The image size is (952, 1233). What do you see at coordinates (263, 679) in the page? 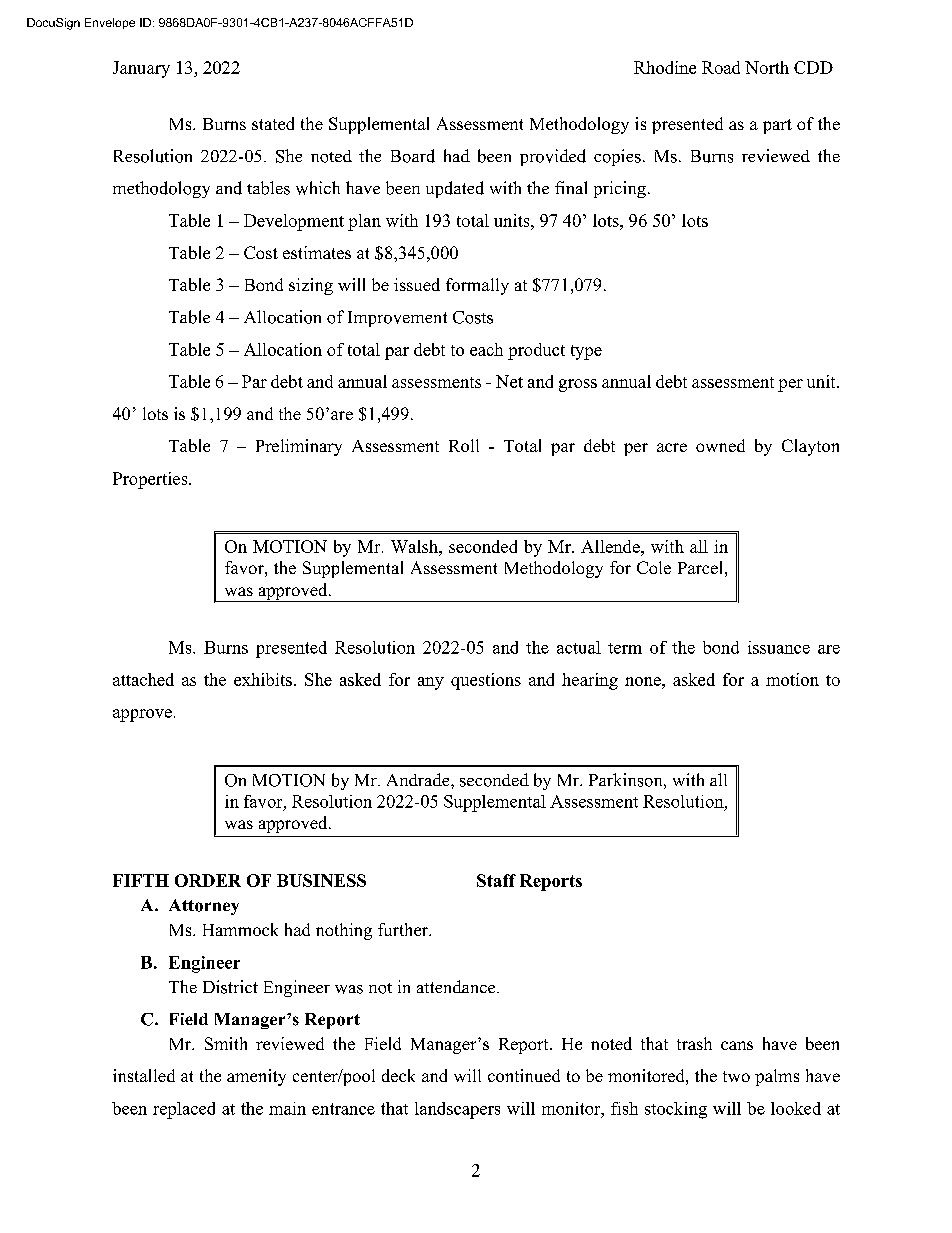
I see `exhibits` at bounding box center [263, 679].
